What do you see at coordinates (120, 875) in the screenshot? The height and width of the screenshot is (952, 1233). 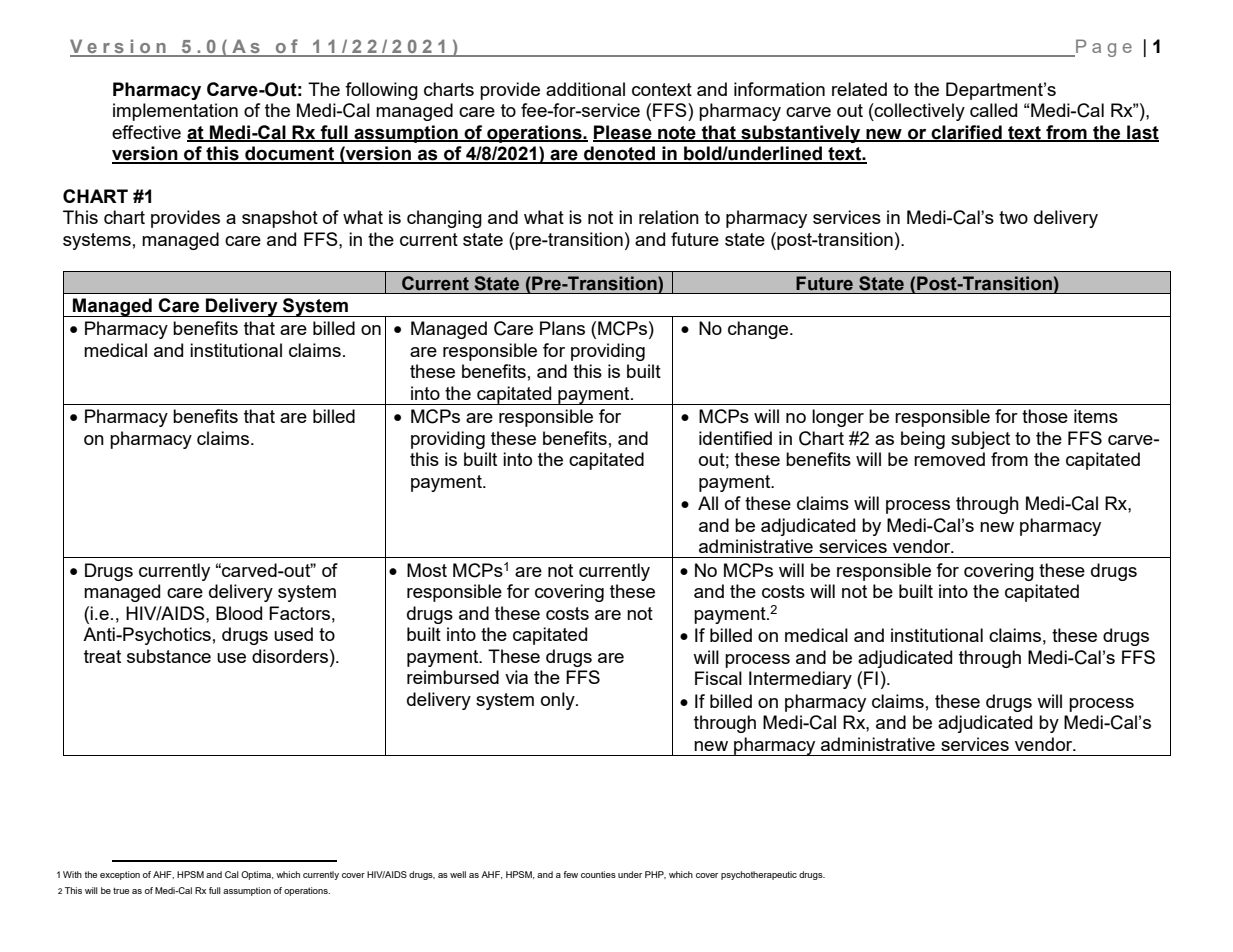 I see `exception` at bounding box center [120, 875].
